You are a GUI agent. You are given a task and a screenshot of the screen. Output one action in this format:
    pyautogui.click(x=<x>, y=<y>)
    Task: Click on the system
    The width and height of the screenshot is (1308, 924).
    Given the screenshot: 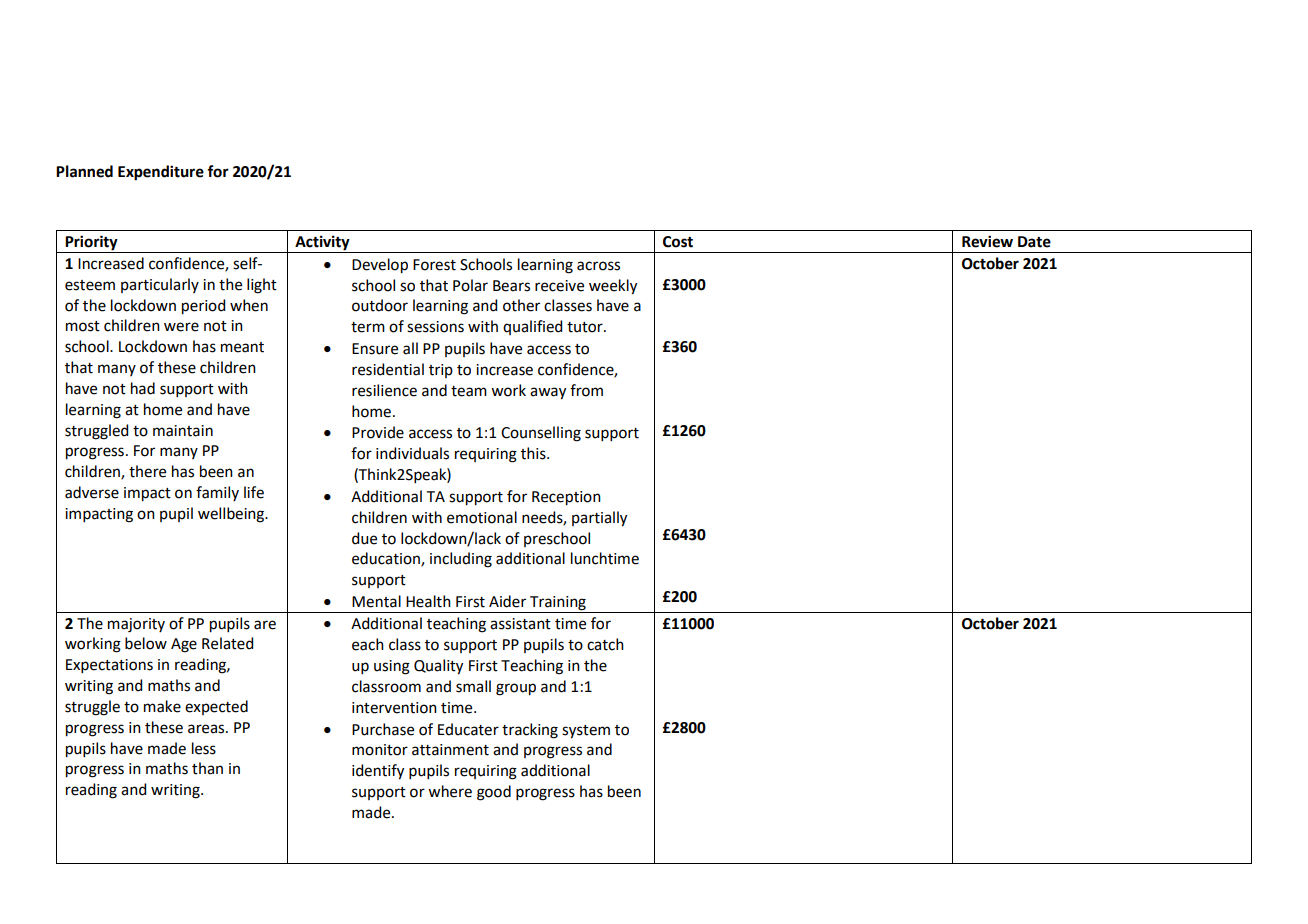 What is the action you would take?
    pyautogui.click(x=586, y=732)
